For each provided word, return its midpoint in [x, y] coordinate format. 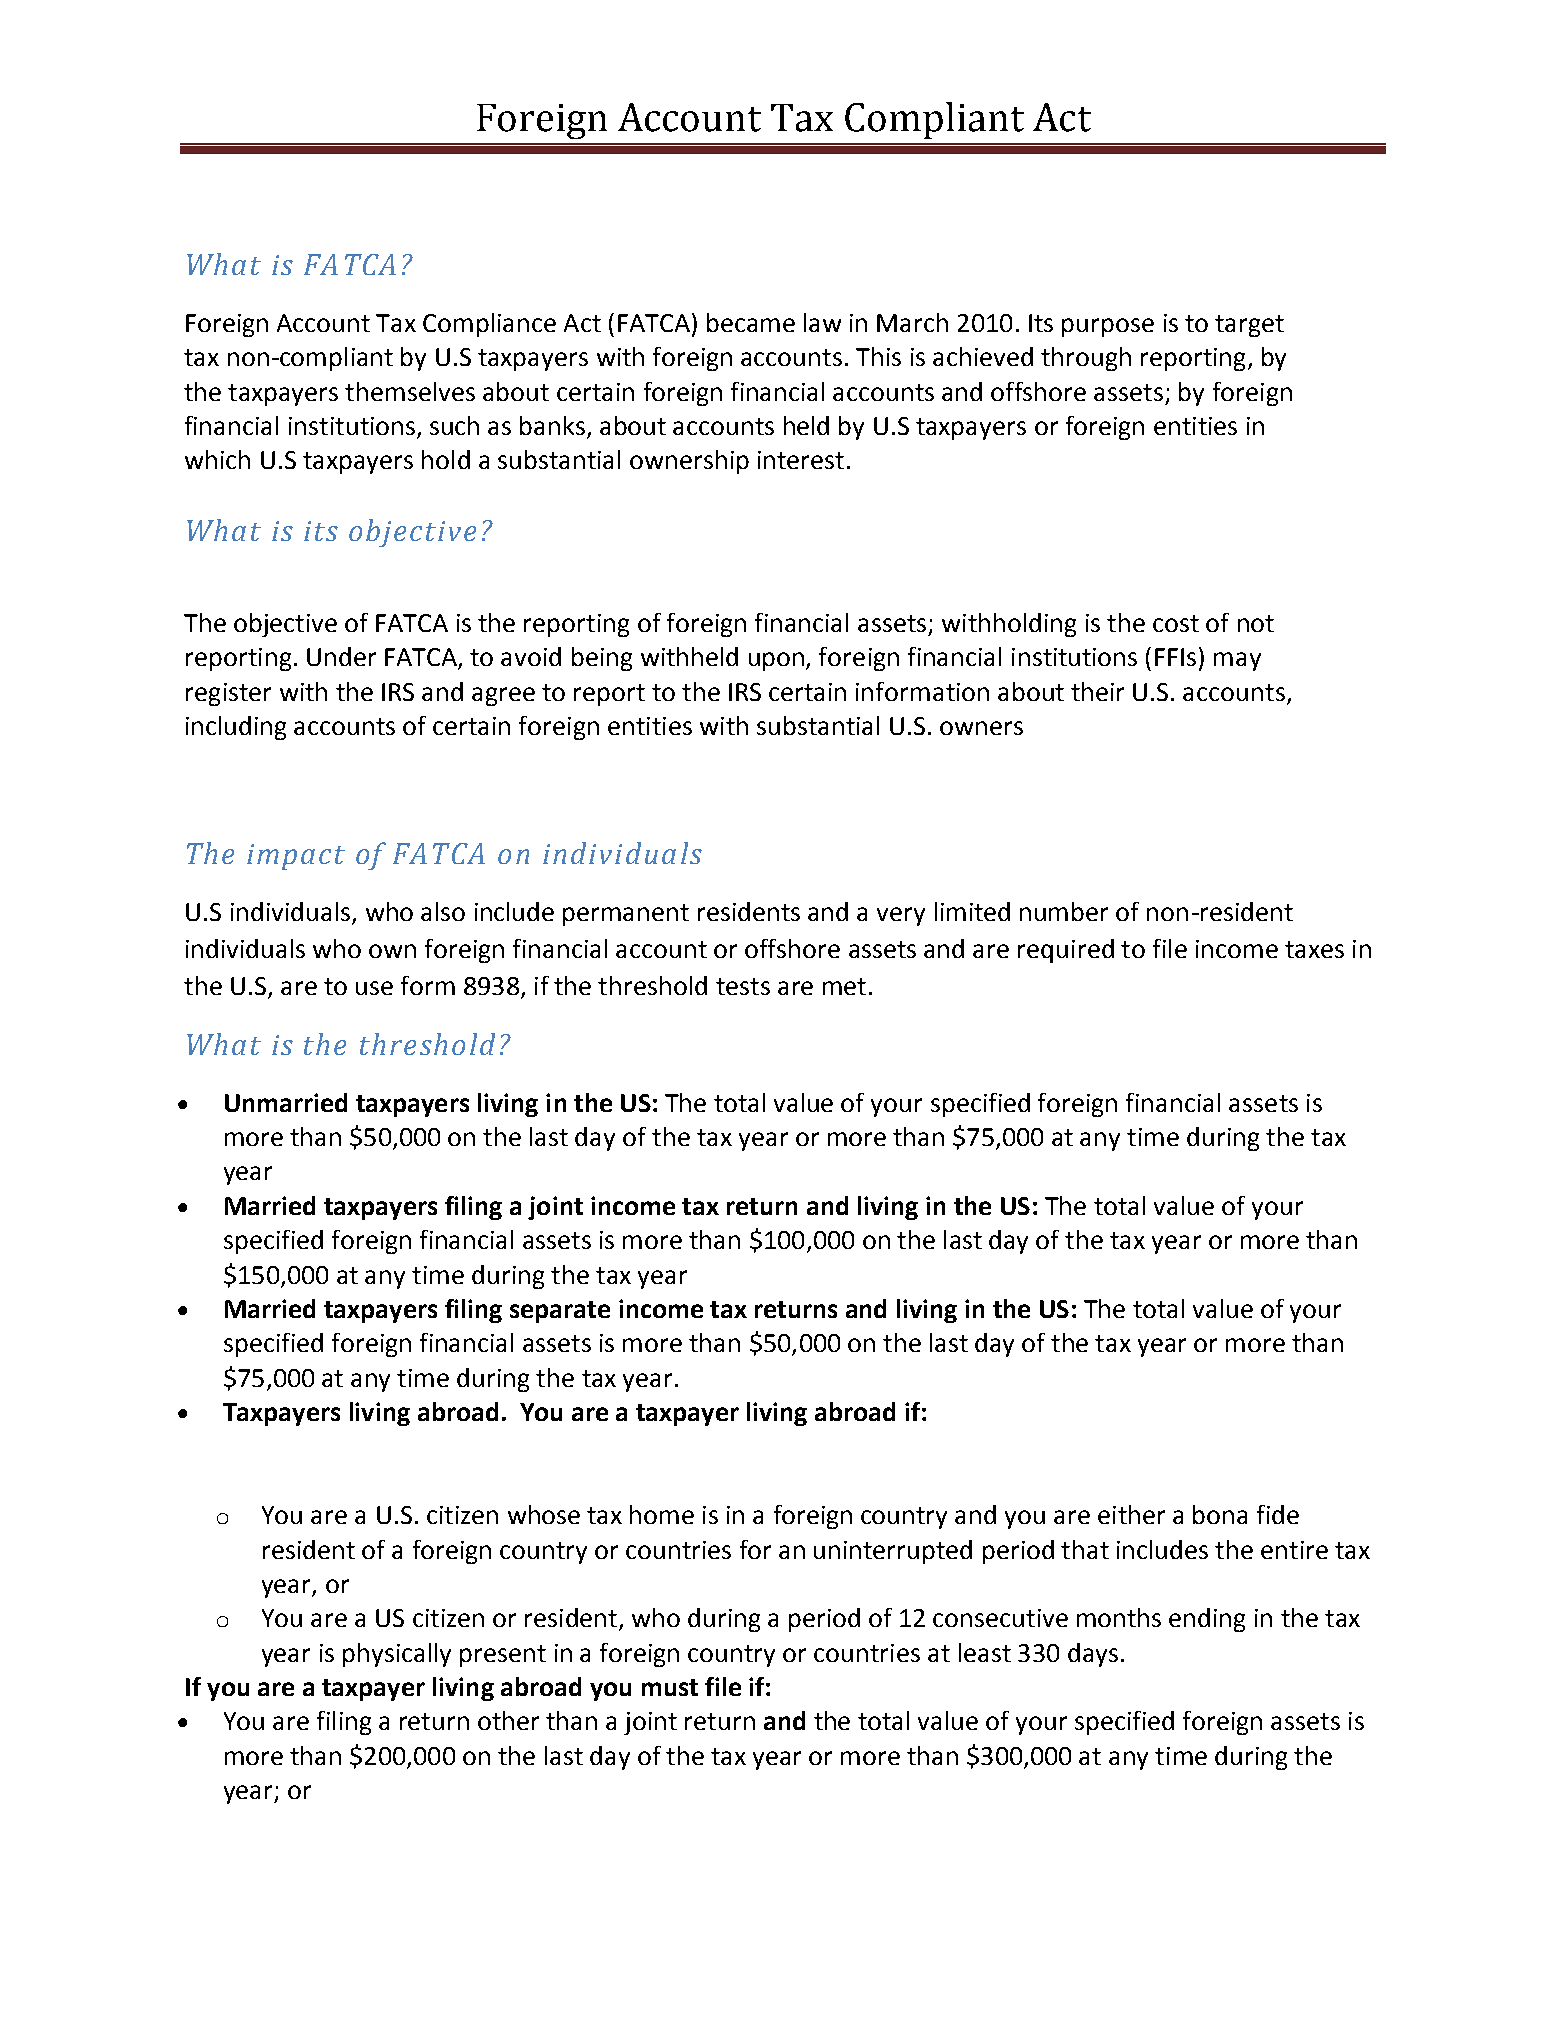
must [670, 1687]
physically [397, 1655]
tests [743, 986]
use [374, 988]
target [1249, 326]
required [1066, 951]
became [751, 322]
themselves [410, 391]
